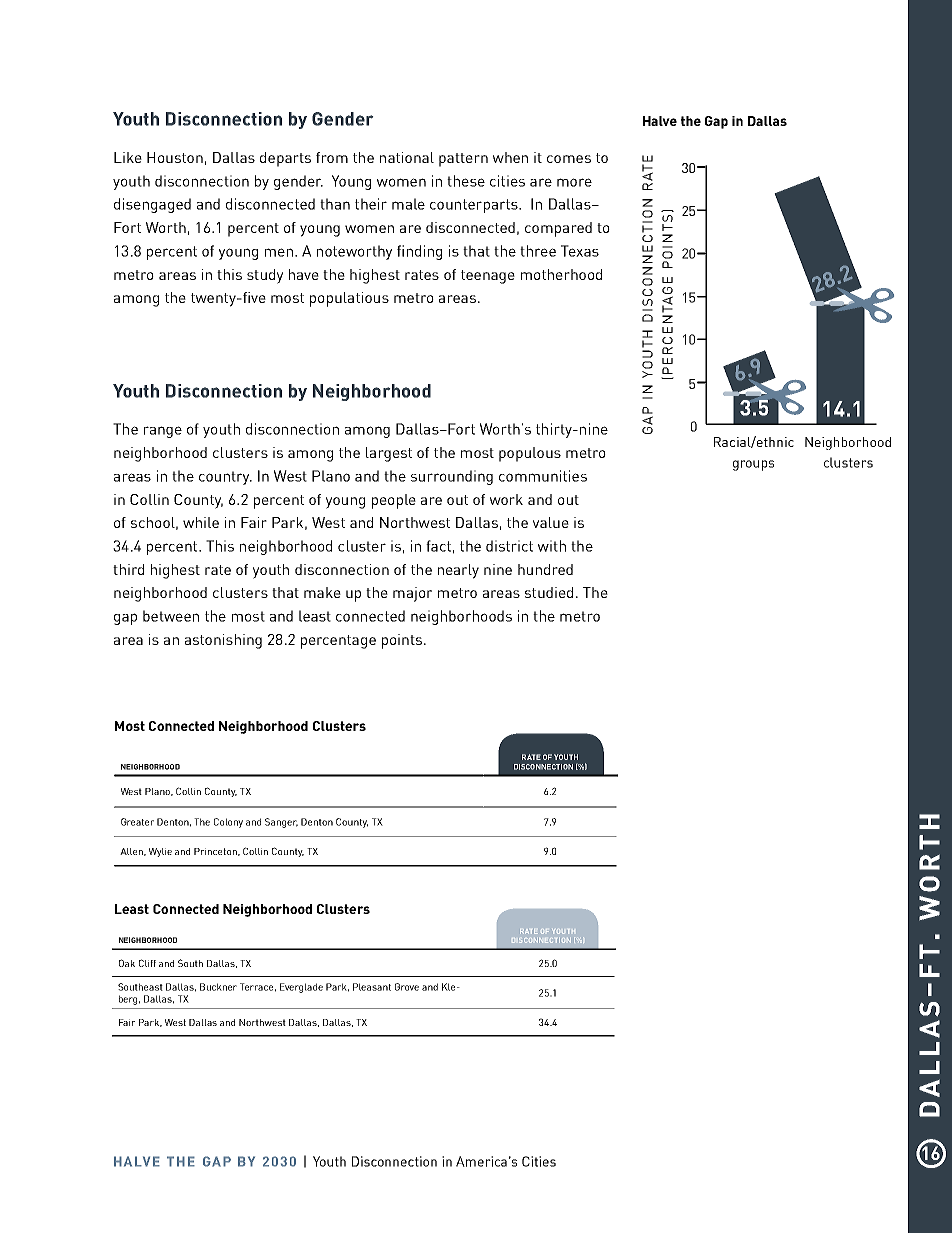 This image has width=952, height=1233. I want to click on study, so click(265, 276).
